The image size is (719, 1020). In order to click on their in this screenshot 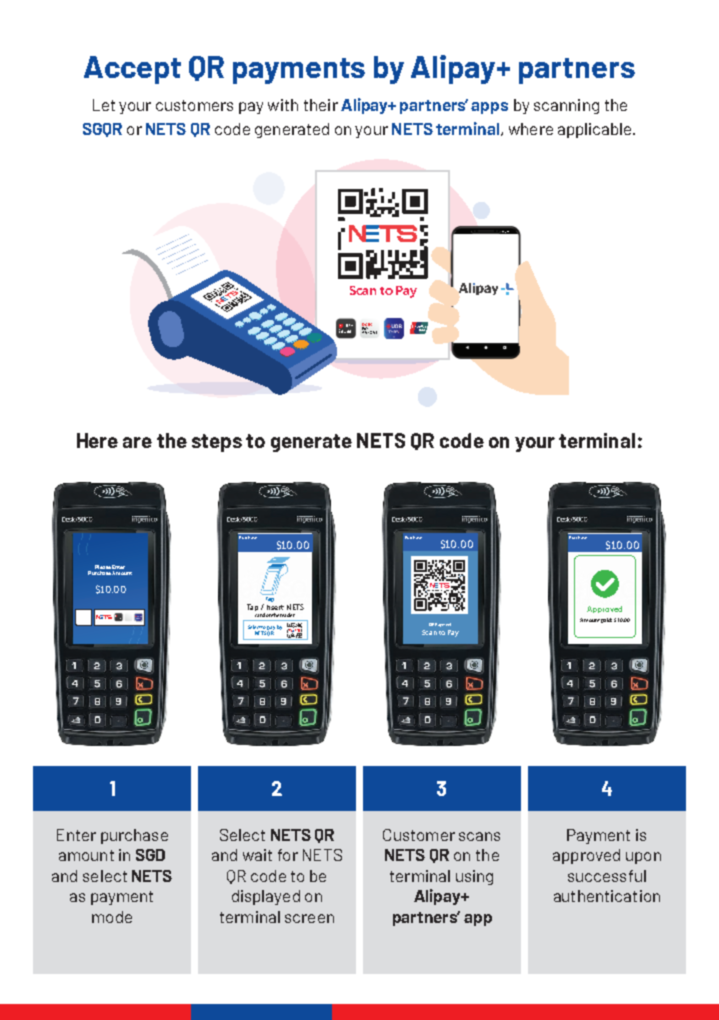, I will do `click(321, 105)`.
